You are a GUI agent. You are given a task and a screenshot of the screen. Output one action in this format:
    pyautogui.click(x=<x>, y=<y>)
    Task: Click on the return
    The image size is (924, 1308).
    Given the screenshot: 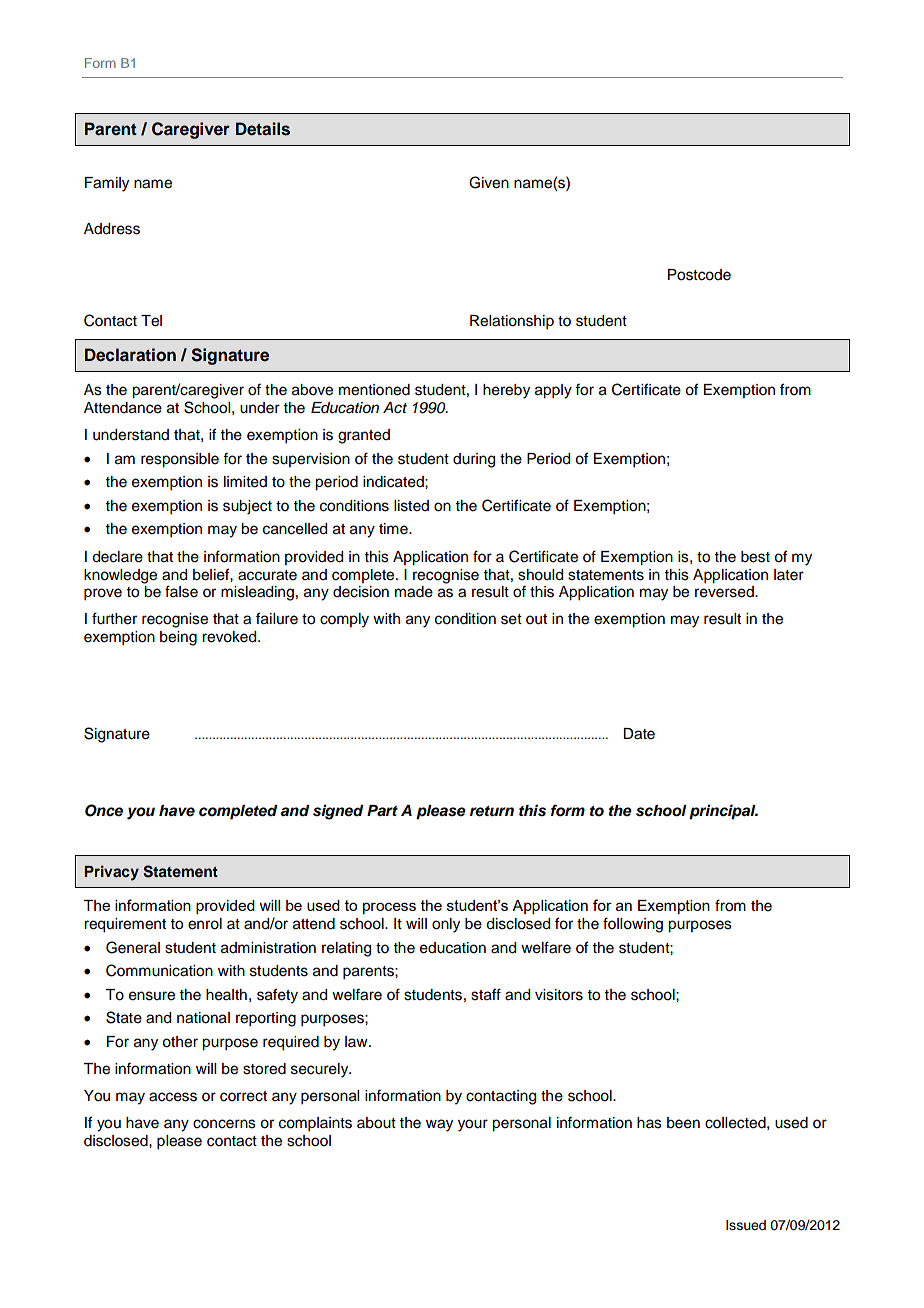 What is the action you would take?
    pyautogui.click(x=492, y=811)
